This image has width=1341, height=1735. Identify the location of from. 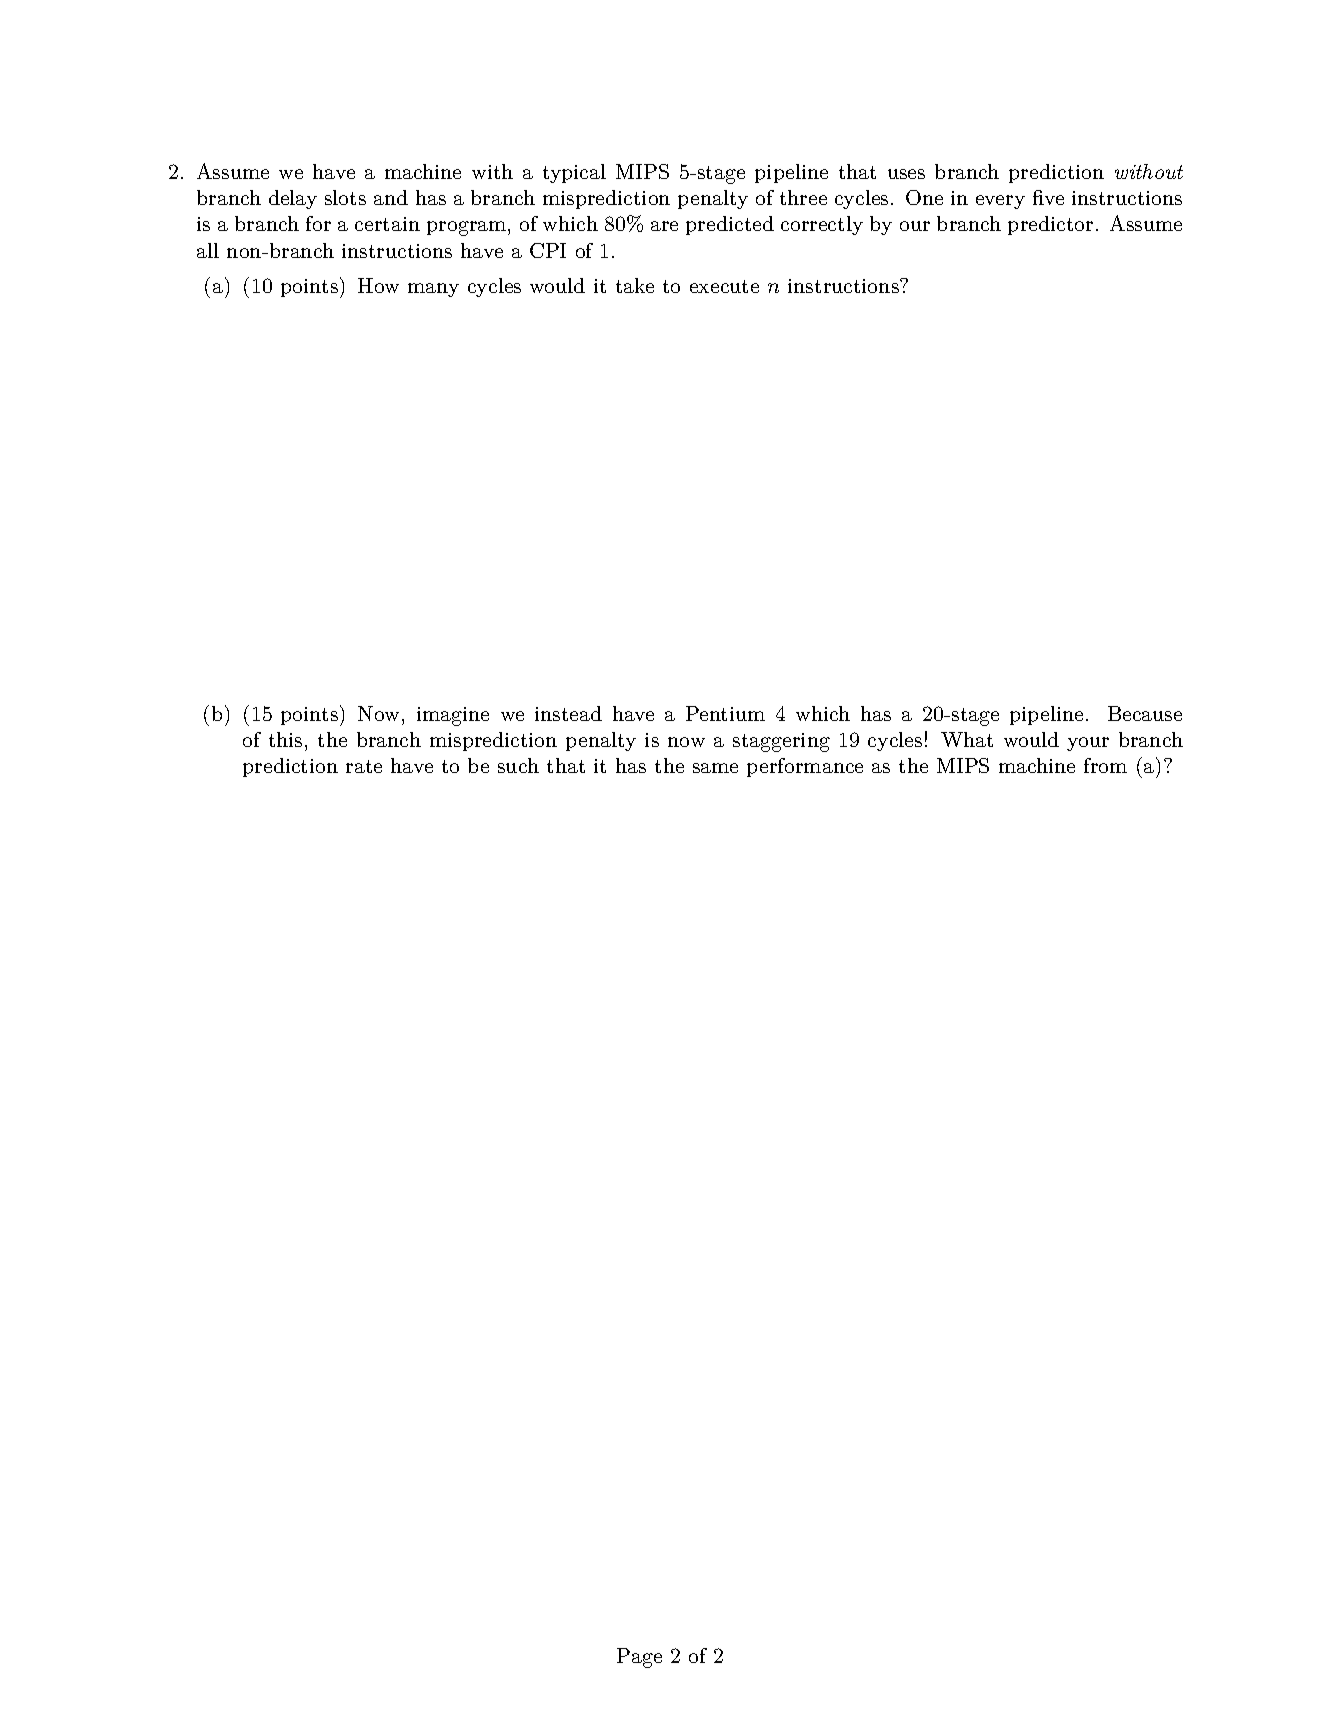
(1105, 765).
